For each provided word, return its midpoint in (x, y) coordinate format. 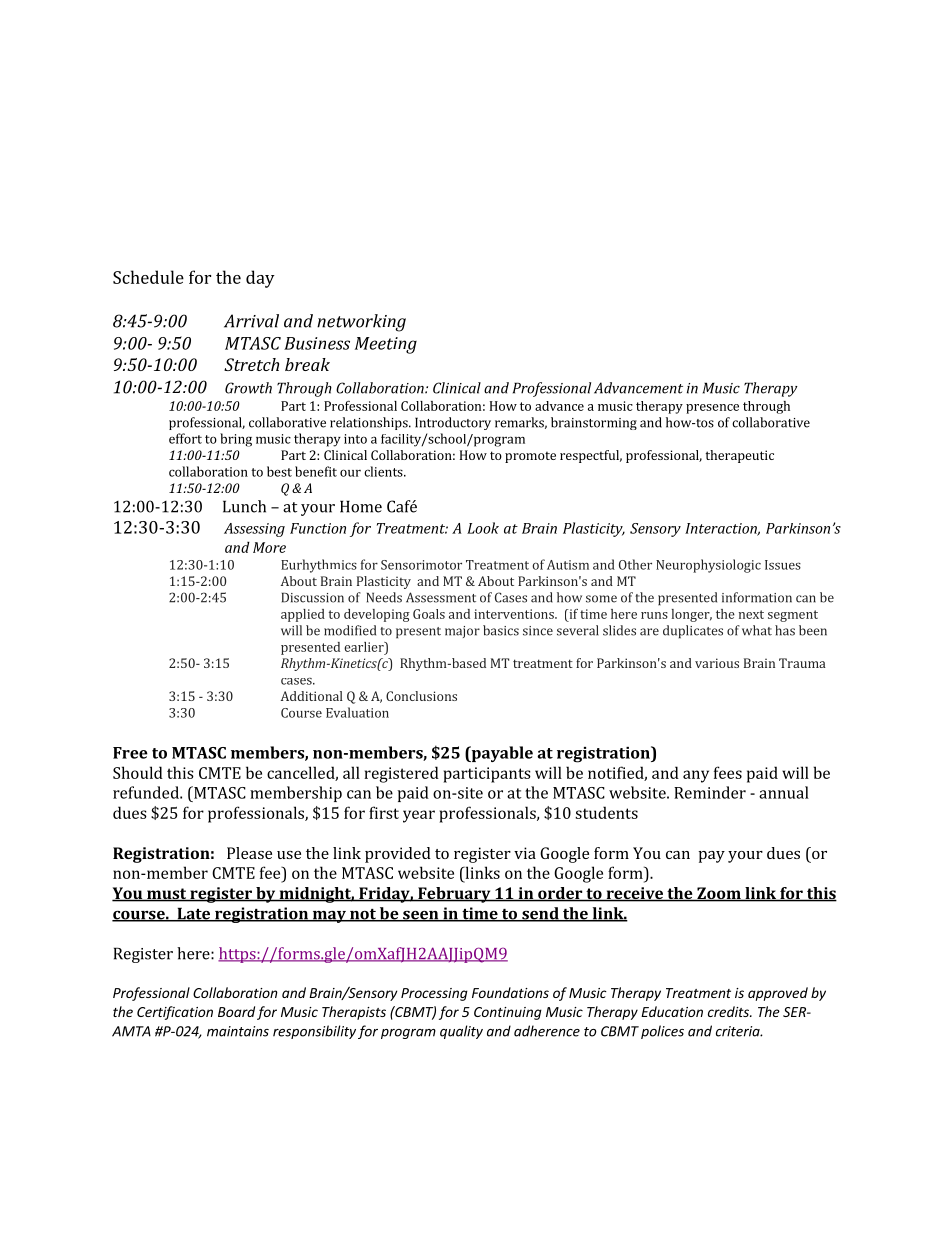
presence (712, 409)
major (462, 632)
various (717, 663)
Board (236, 1011)
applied (303, 615)
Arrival (251, 321)
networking (361, 323)
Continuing (508, 1013)
